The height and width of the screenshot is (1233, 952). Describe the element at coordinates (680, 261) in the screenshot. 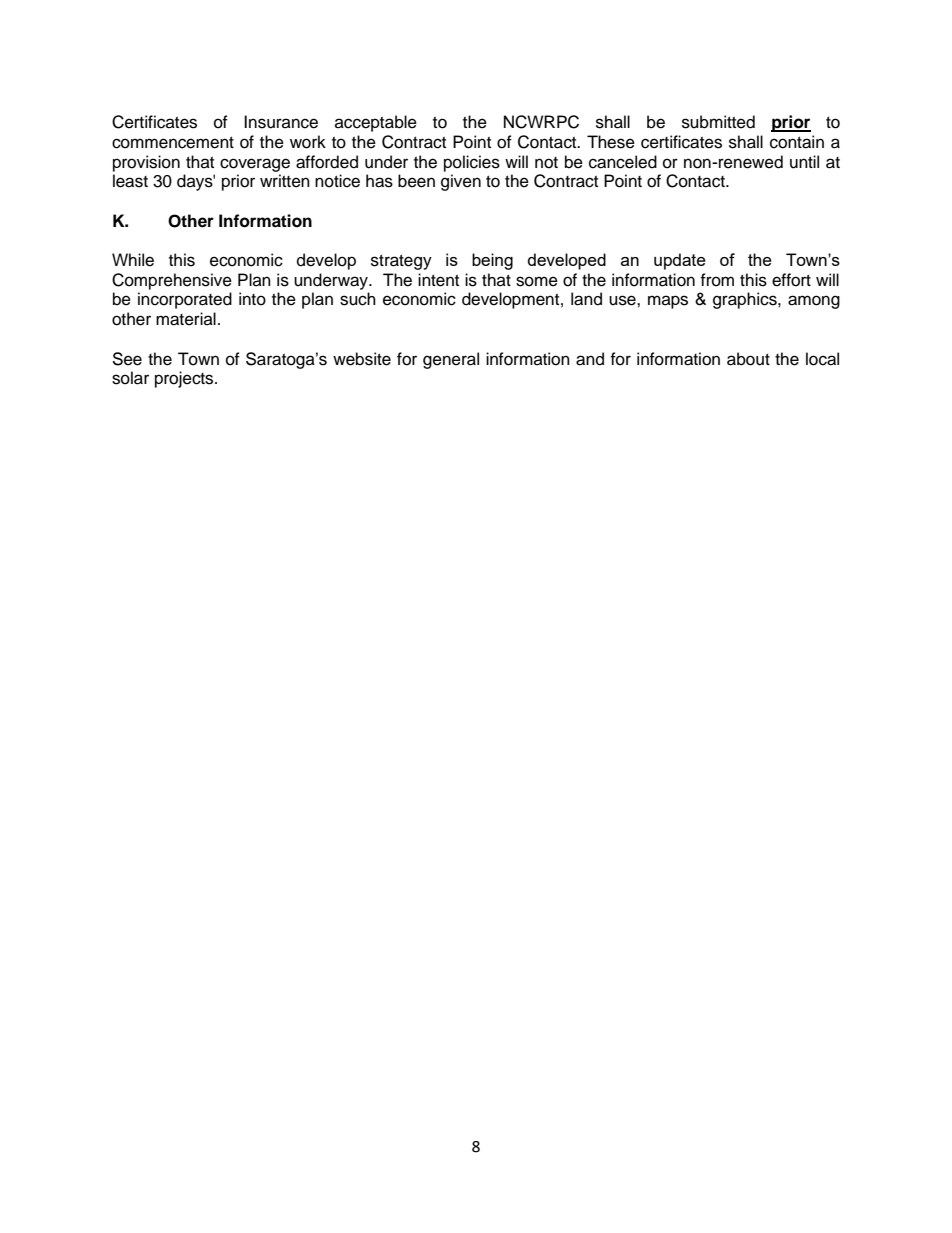

I see `update` at that location.
